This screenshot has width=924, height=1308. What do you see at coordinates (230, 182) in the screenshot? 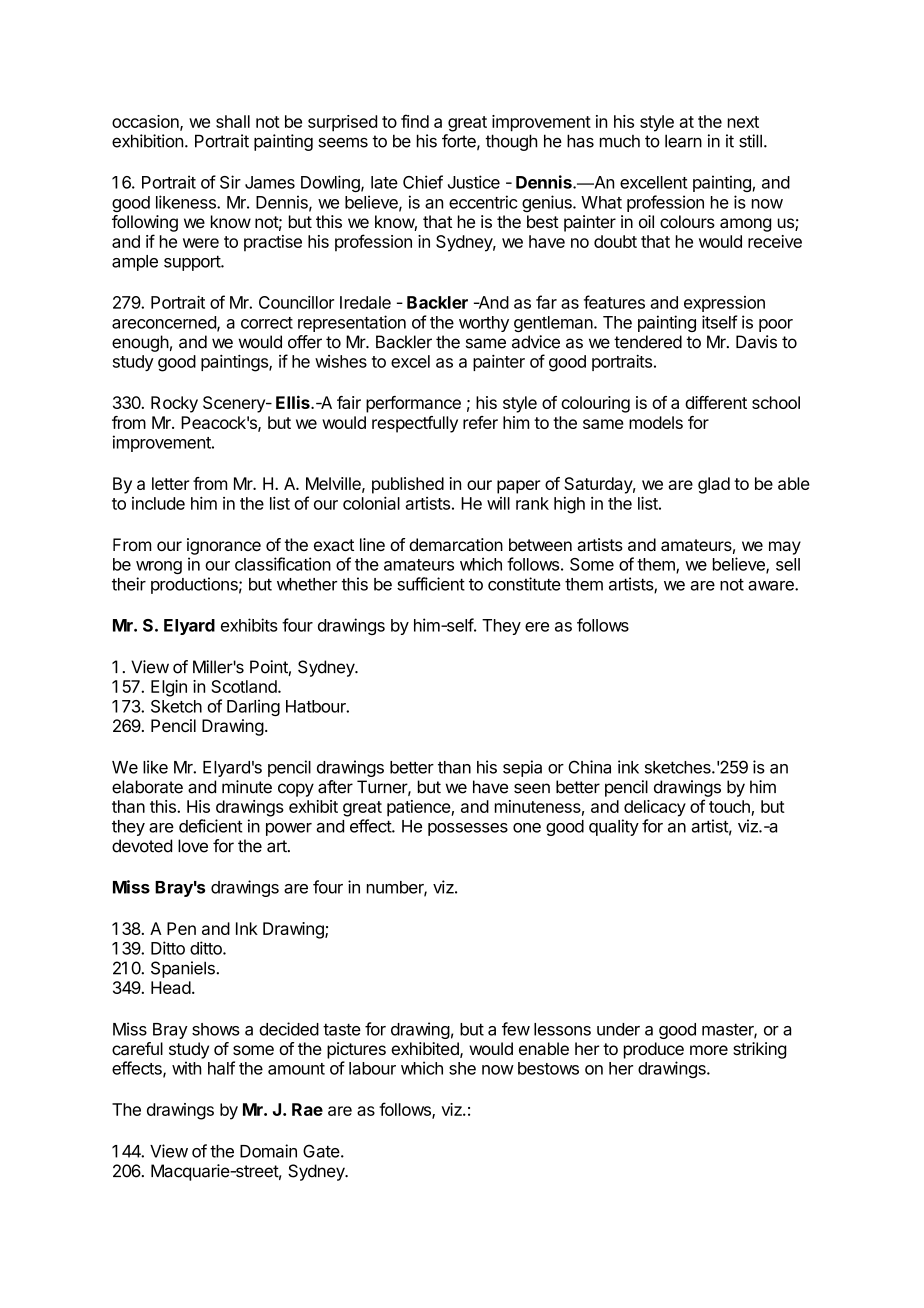
I see `Sir` at bounding box center [230, 182].
